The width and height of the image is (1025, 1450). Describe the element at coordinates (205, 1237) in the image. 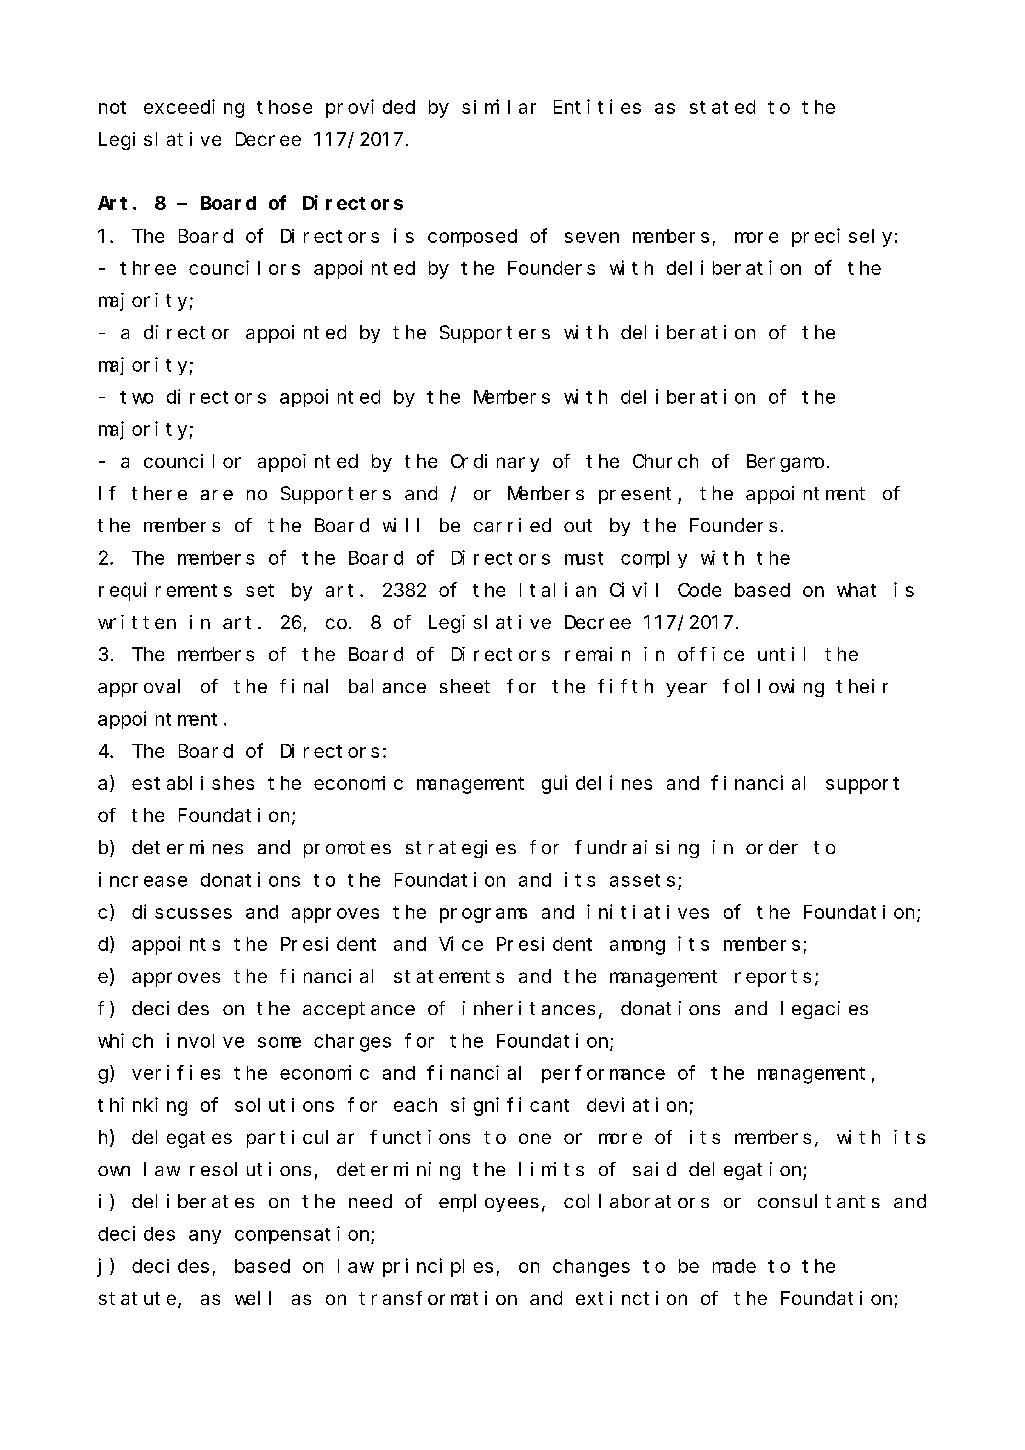

I see `any` at that location.
